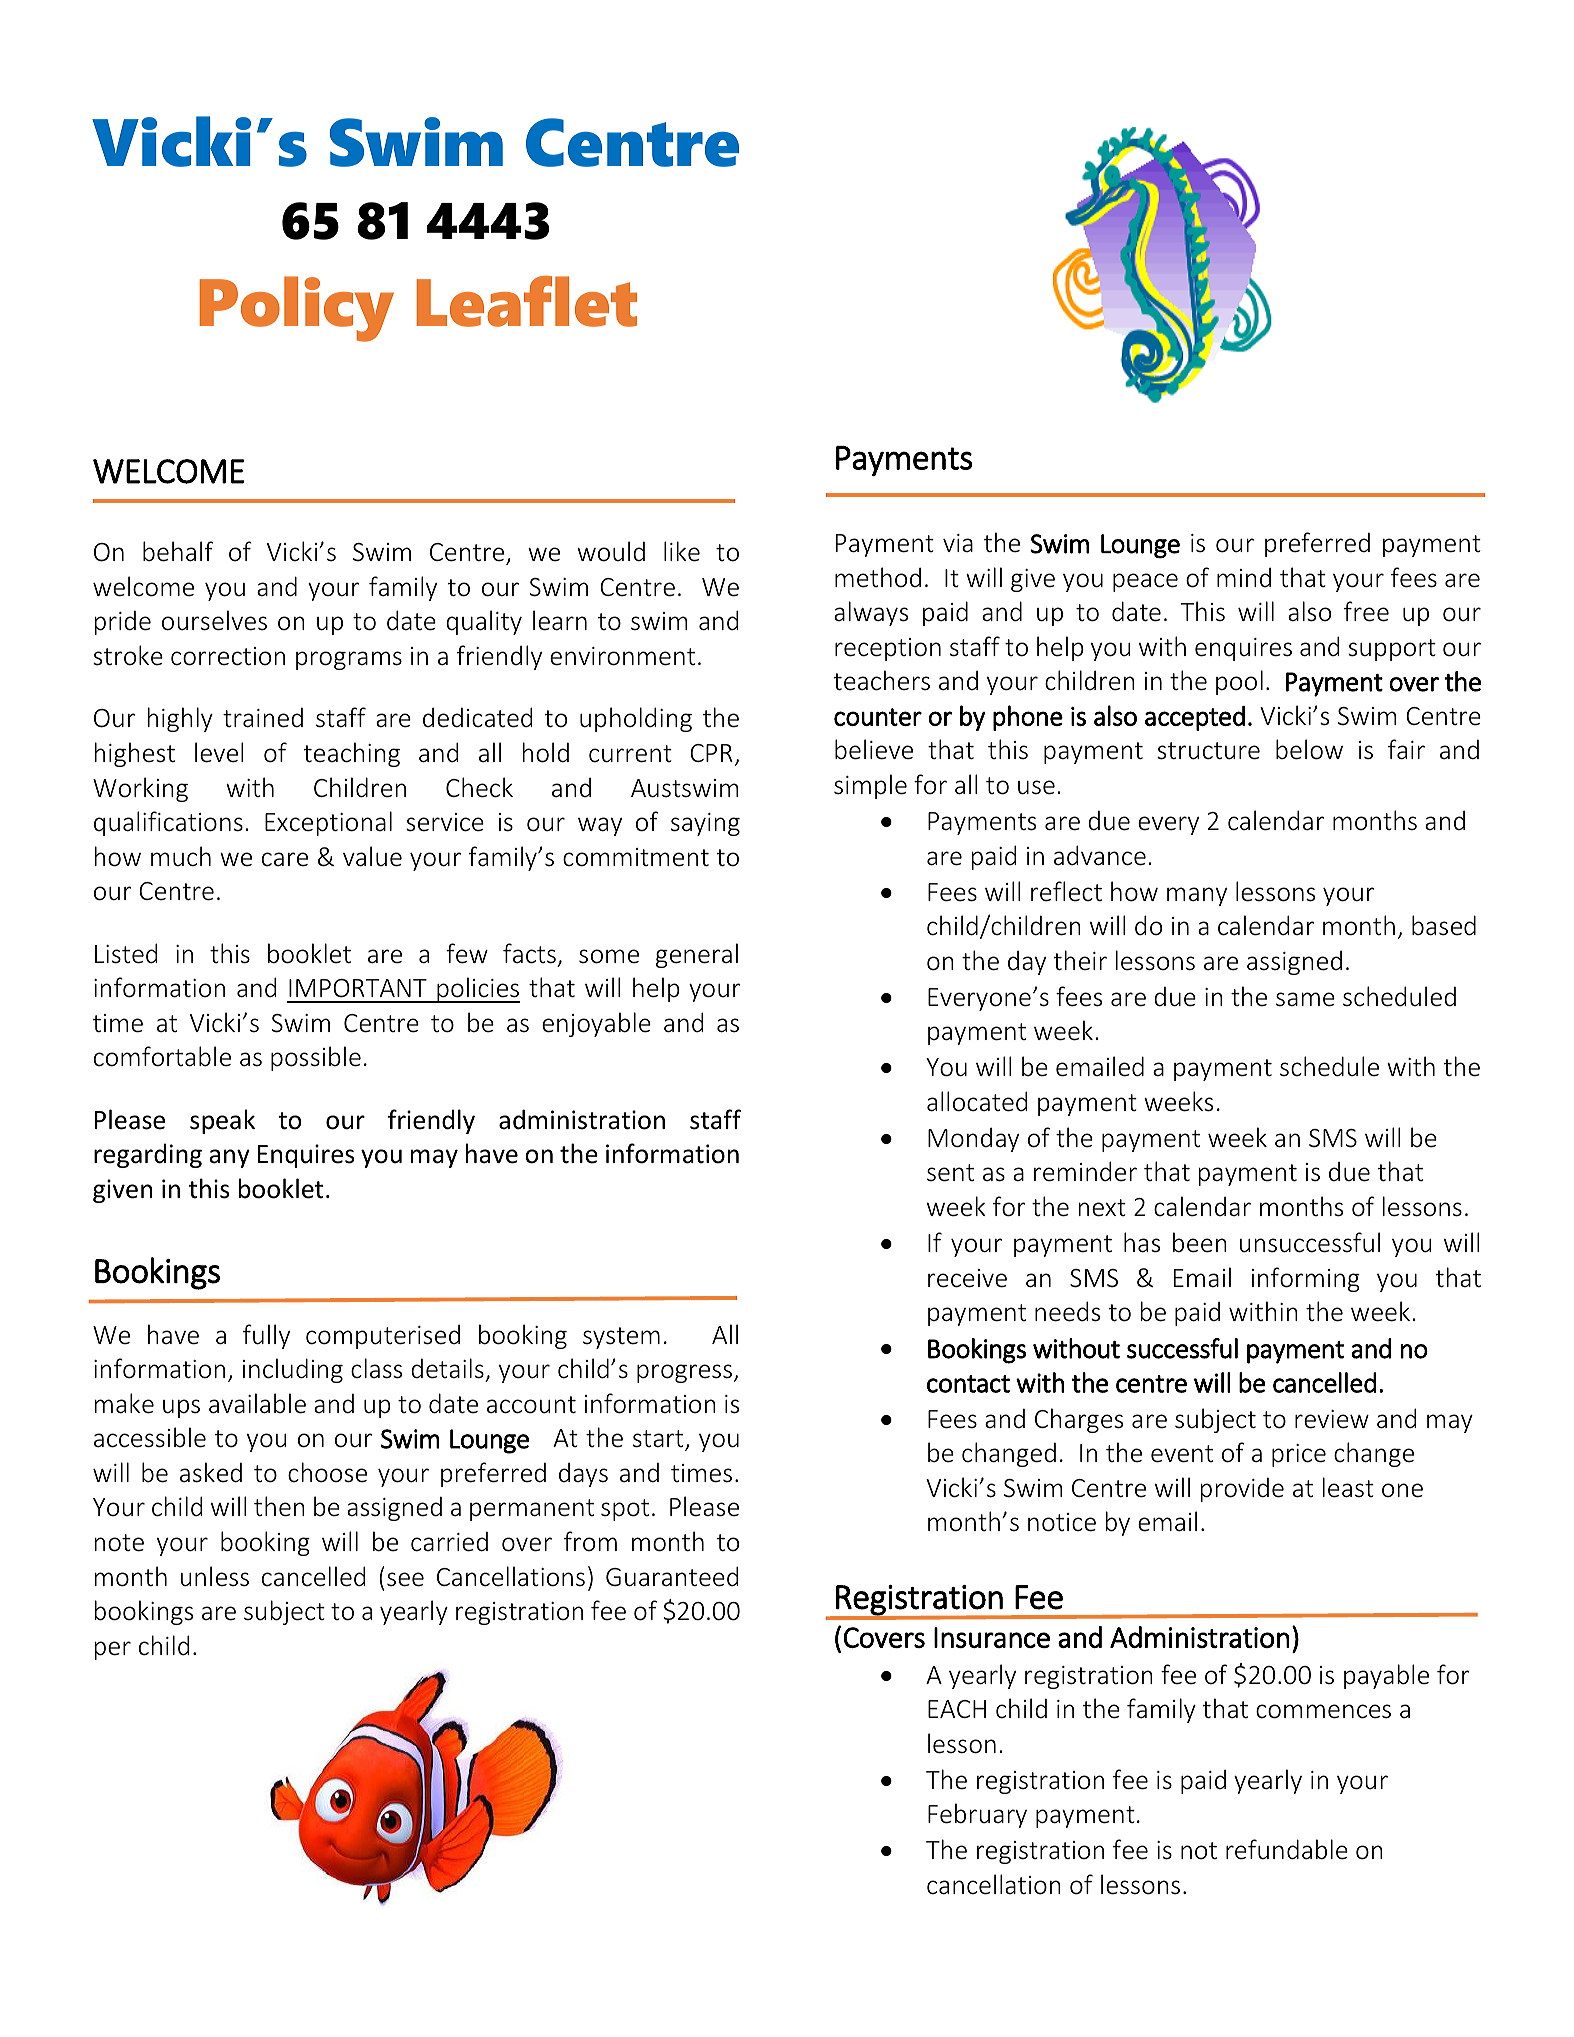 This screenshot has height=2037, width=1574. What do you see at coordinates (316, 1058) in the screenshot?
I see `possible` at bounding box center [316, 1058].
